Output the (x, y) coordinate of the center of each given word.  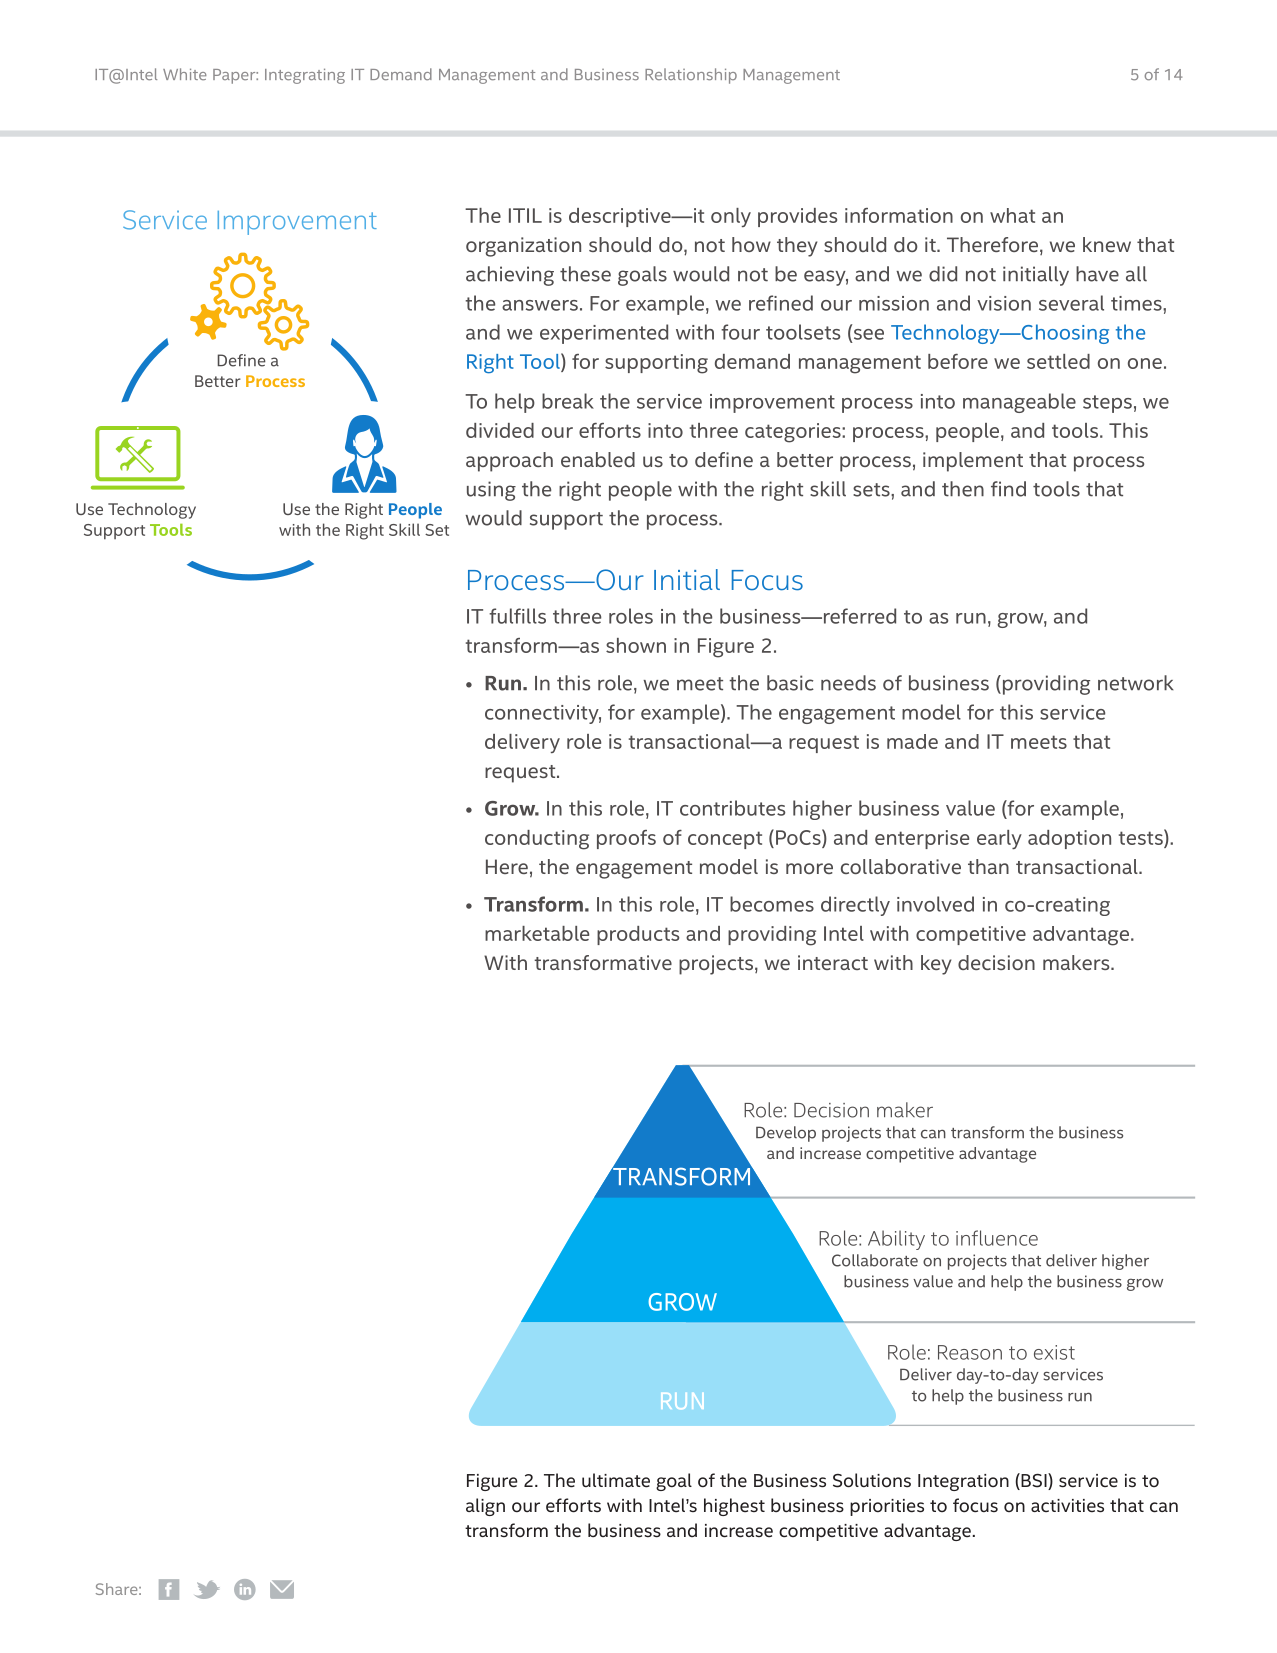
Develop (786, 1134)
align (485, 1507)
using (491, 491)
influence (997, 1238)
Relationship (691, 76)
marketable (537, 933)
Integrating (305, 76)
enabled (598, 459)
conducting (537, 840)
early (999, 839)
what (1012, 215)
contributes (732, 808)
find (1008, 489)
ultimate (616, 1480)
